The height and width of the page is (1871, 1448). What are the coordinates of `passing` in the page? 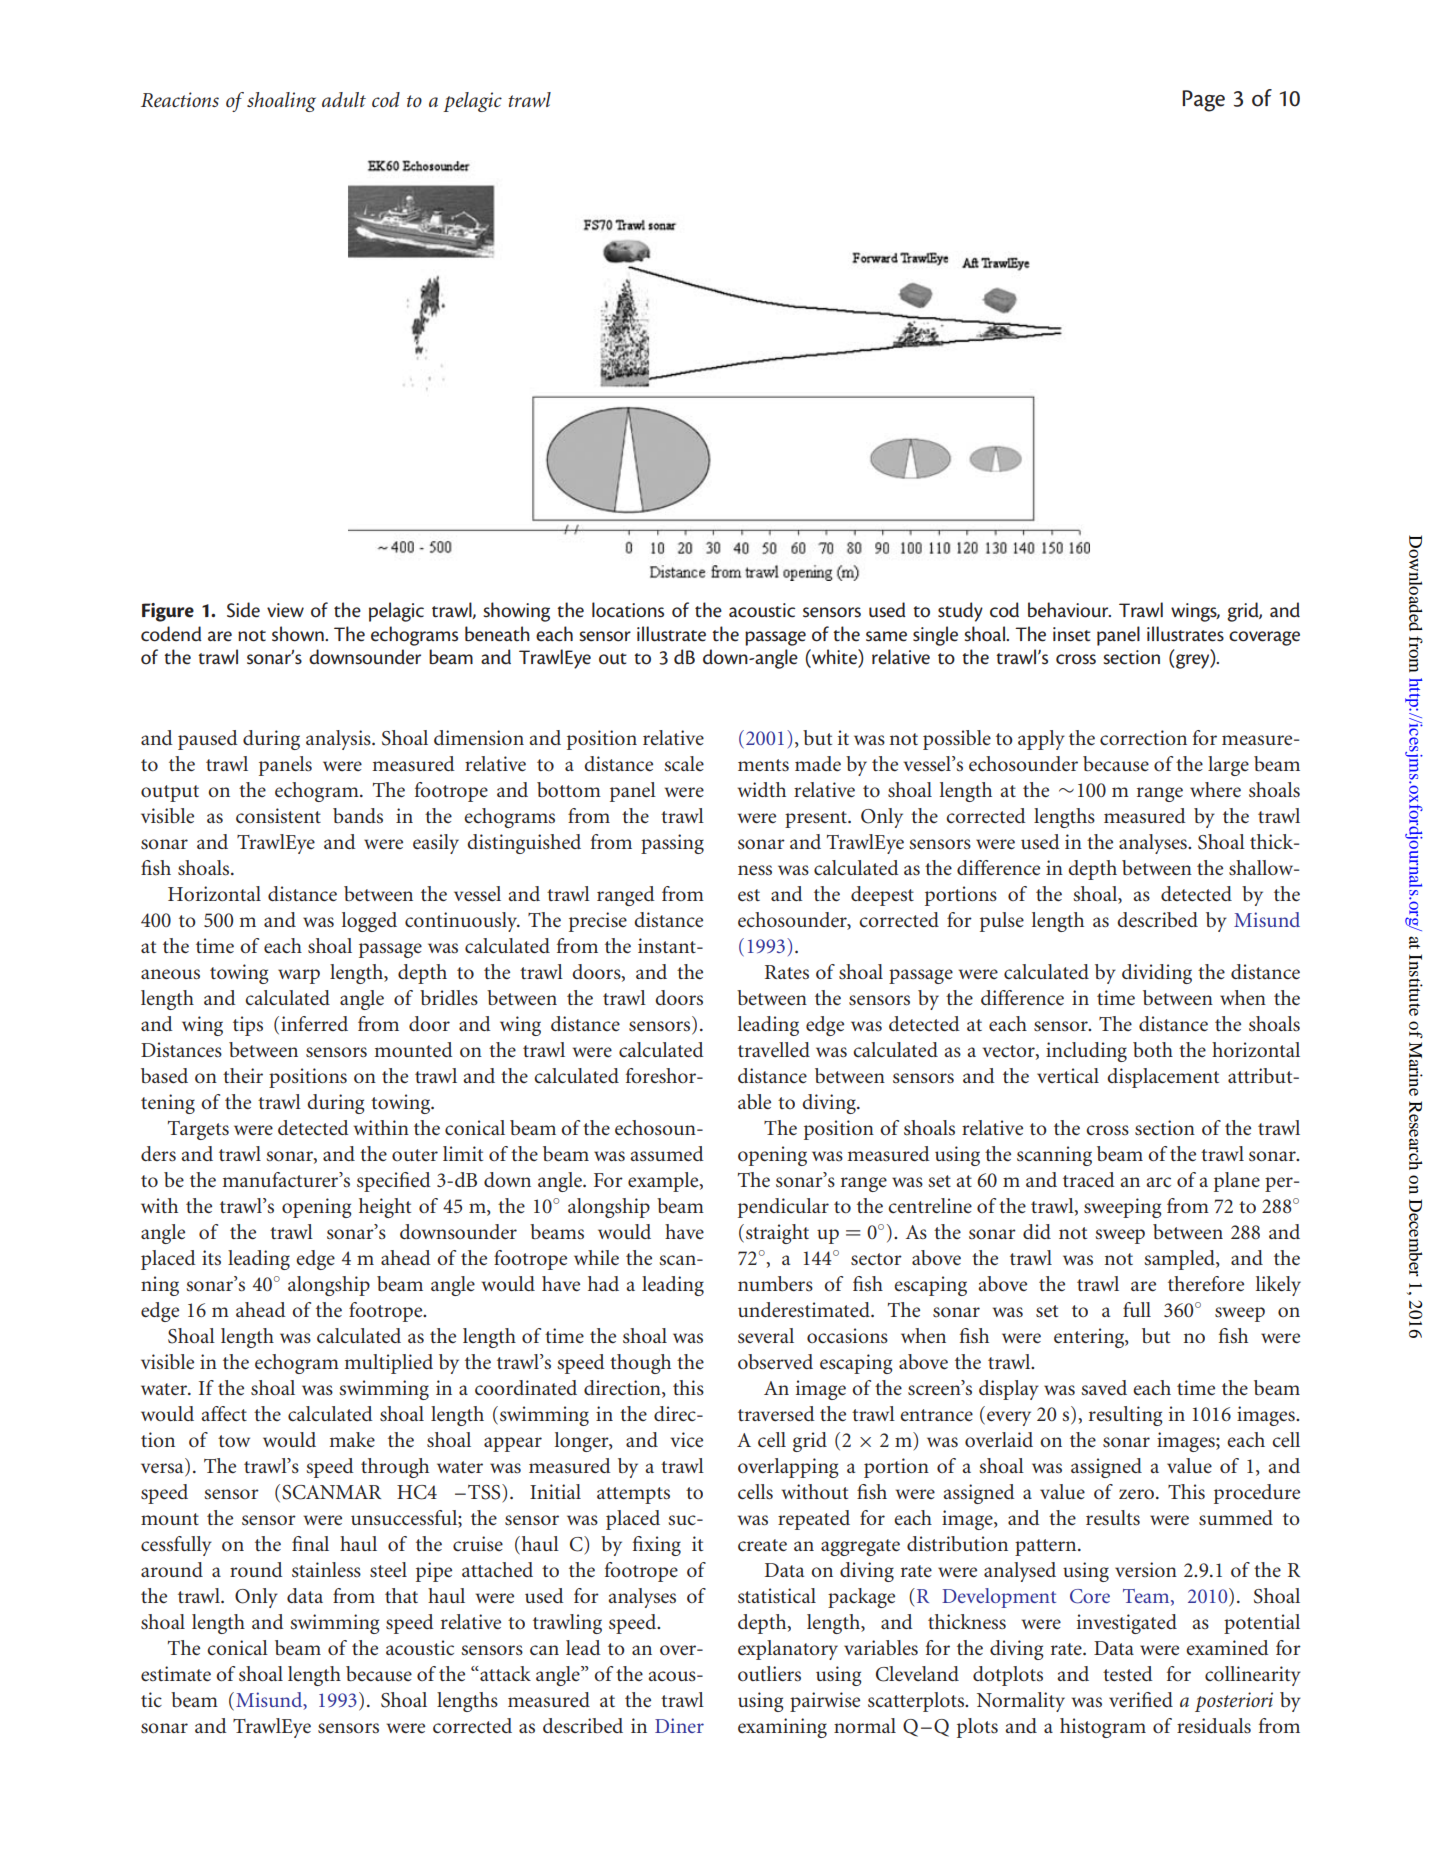 It's located at (672, 844).
